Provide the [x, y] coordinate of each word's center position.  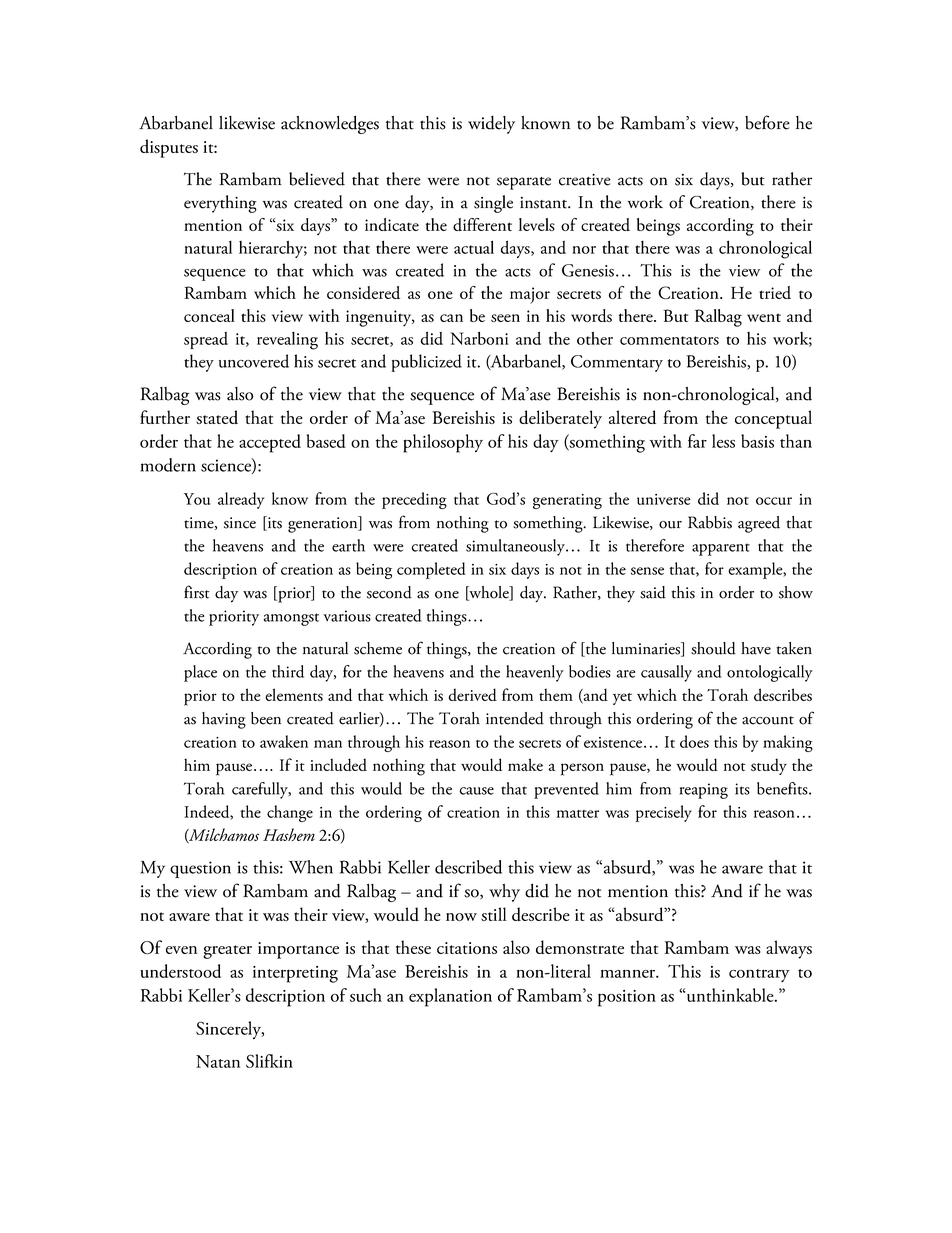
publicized [427, 363]
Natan [218, 1061]
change [290, 813]
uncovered [254, 361]
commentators [669, 340]
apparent [721, 549]
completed [431, 570]
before [767, 122]
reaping [704, 791]
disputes [169, 148]
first [197, 592]
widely [491, 125]
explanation [450, 997]
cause [477, 791]
